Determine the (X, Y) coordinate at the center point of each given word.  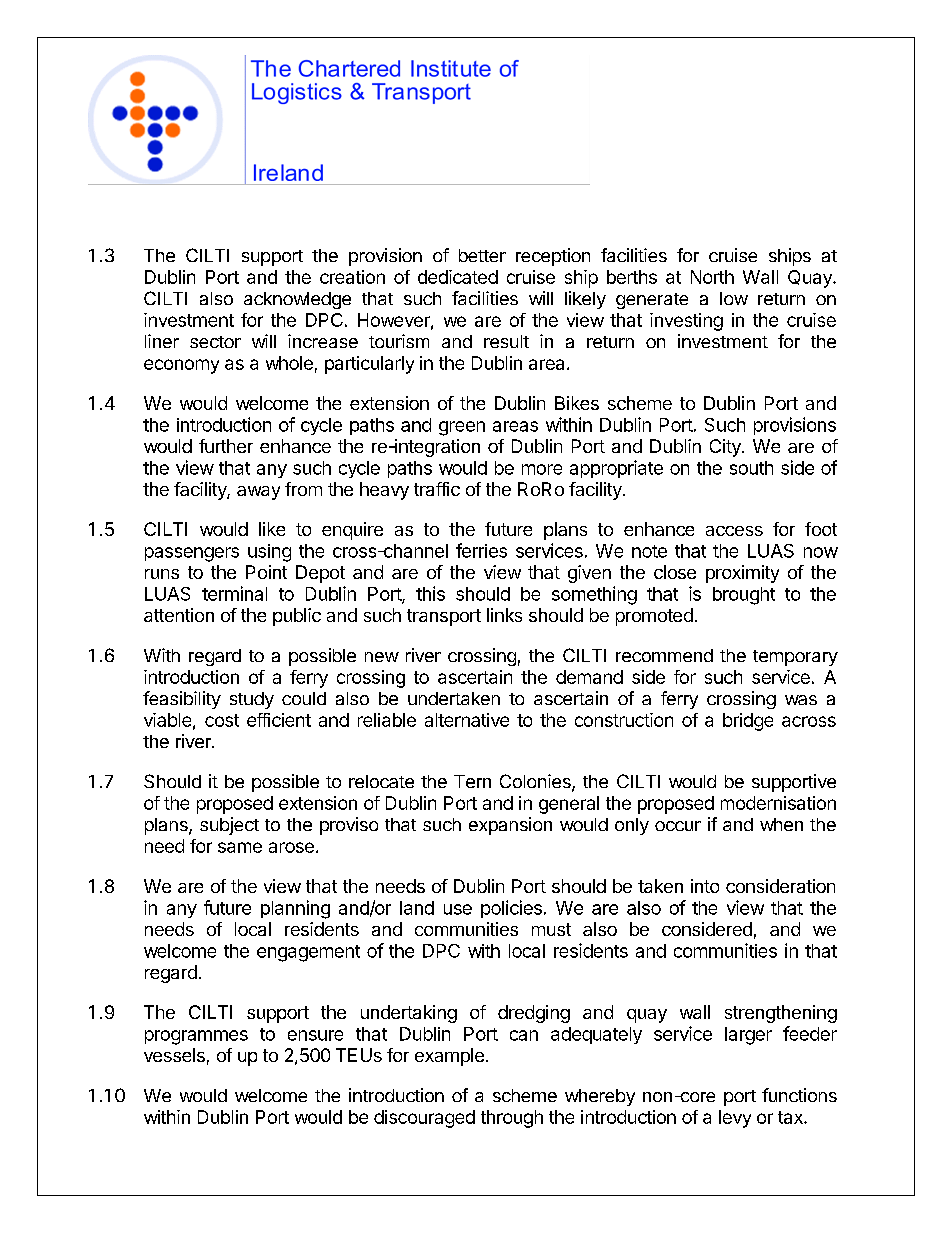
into (705, 886)
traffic (437, 489)
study (252, 700)
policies (511, 909)
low (734, 298)
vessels (174, 1055)
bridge (748, 722)
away (258, 493)
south (751, 468)
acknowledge (297, 300)
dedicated (458, 277)
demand (589, 677)
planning (295, 909)
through (512, 1119)
